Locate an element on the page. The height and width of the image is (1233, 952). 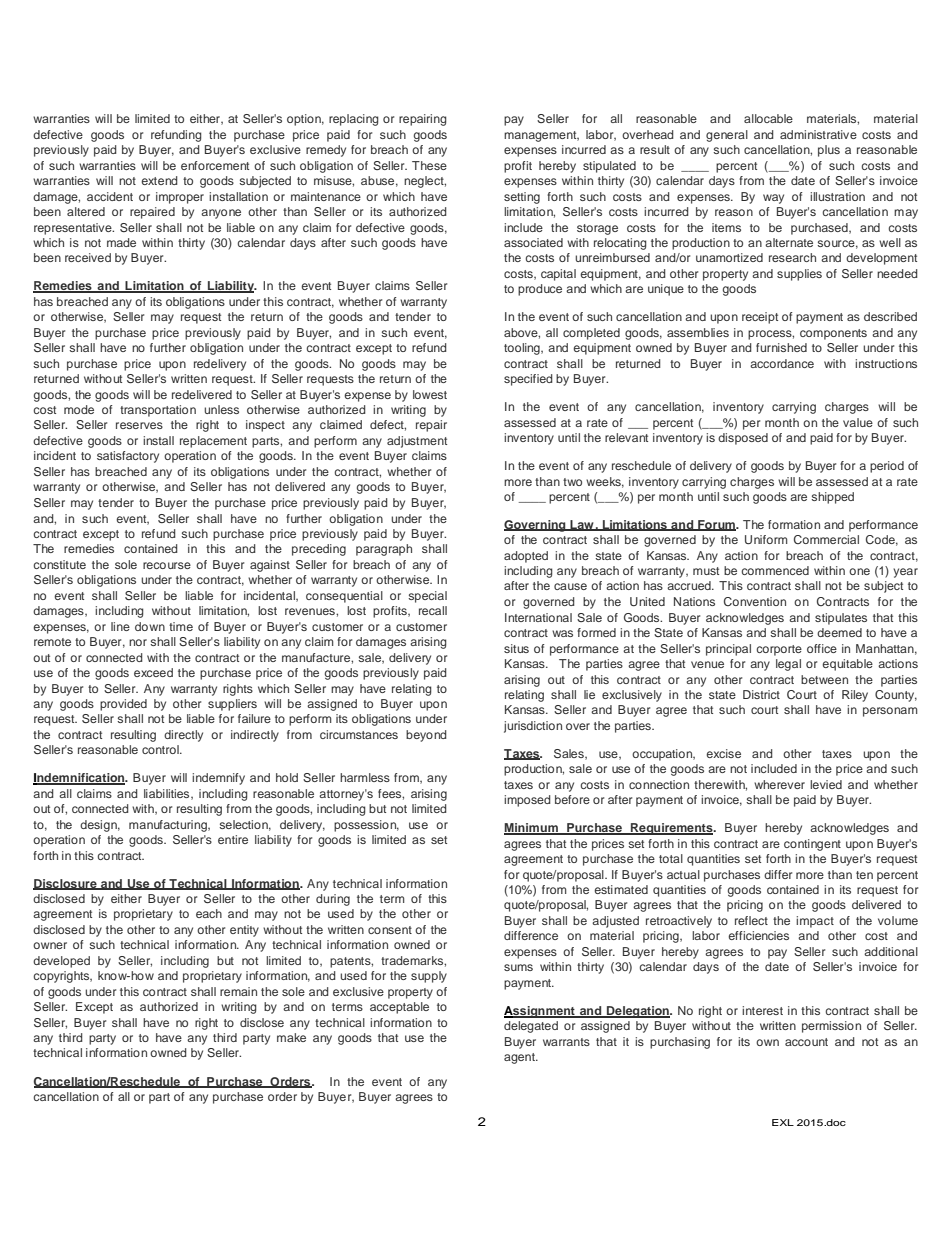
disposed is located at coordinates (743, 439).
